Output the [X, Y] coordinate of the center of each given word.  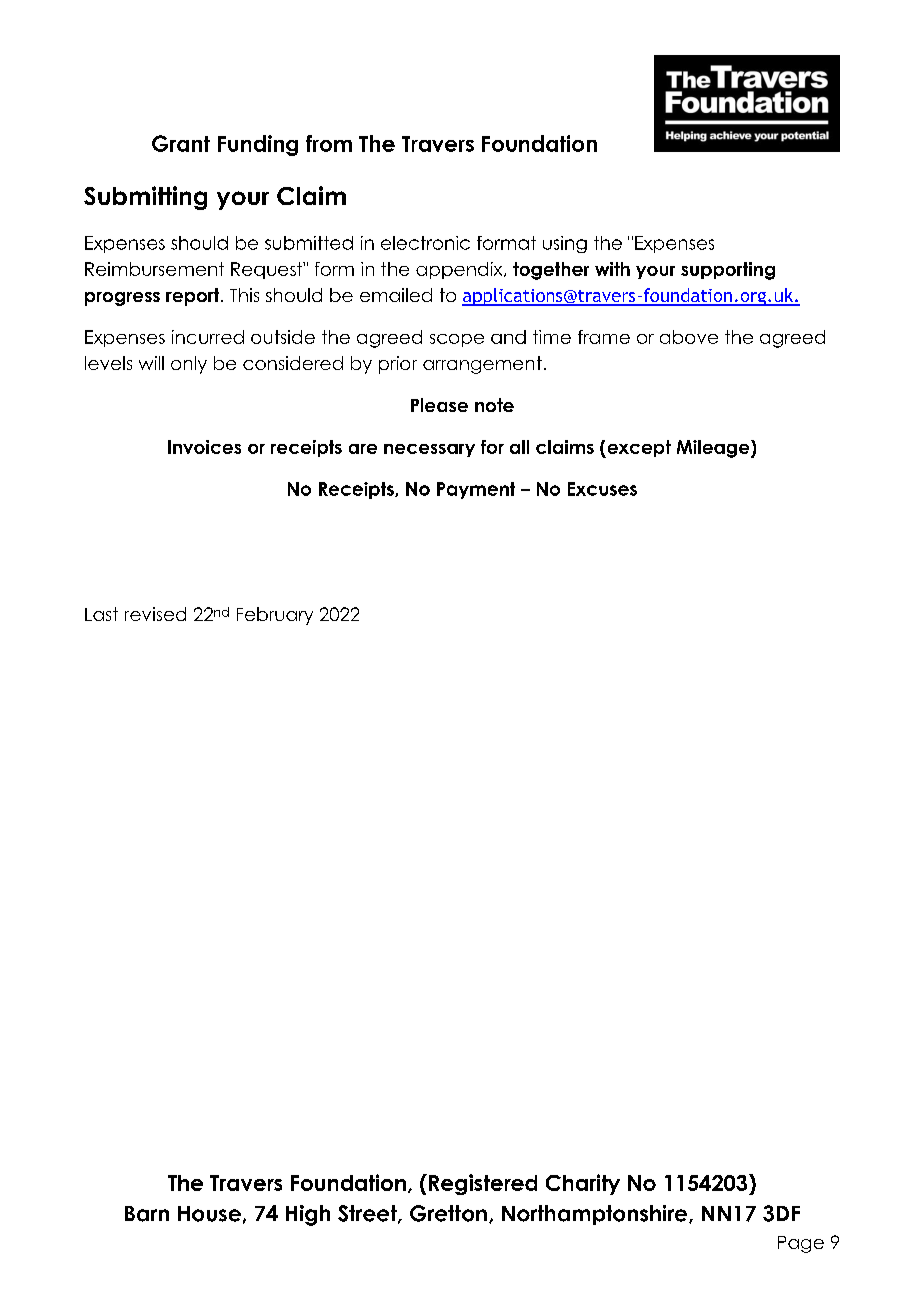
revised [155, 614]
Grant [181, 143]
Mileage [714, 449]
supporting [728, 271]
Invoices [204, 447]
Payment [476, 490]
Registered [483, 1184]
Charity [583, 1184]
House [209, 1214]
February [275, 616]
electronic [425, 243]
